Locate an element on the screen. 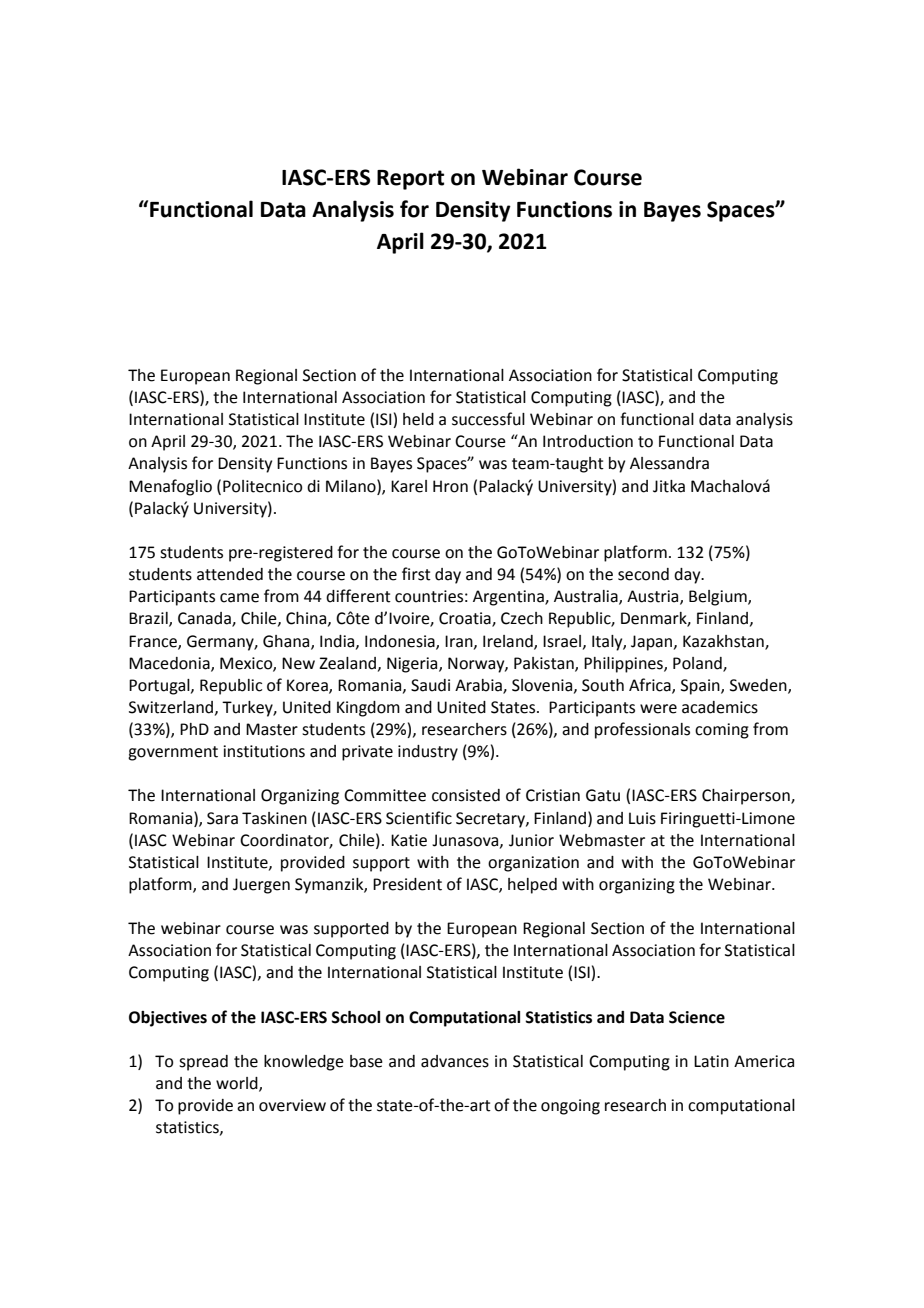  advances is located at coordinates (455, 1061).
